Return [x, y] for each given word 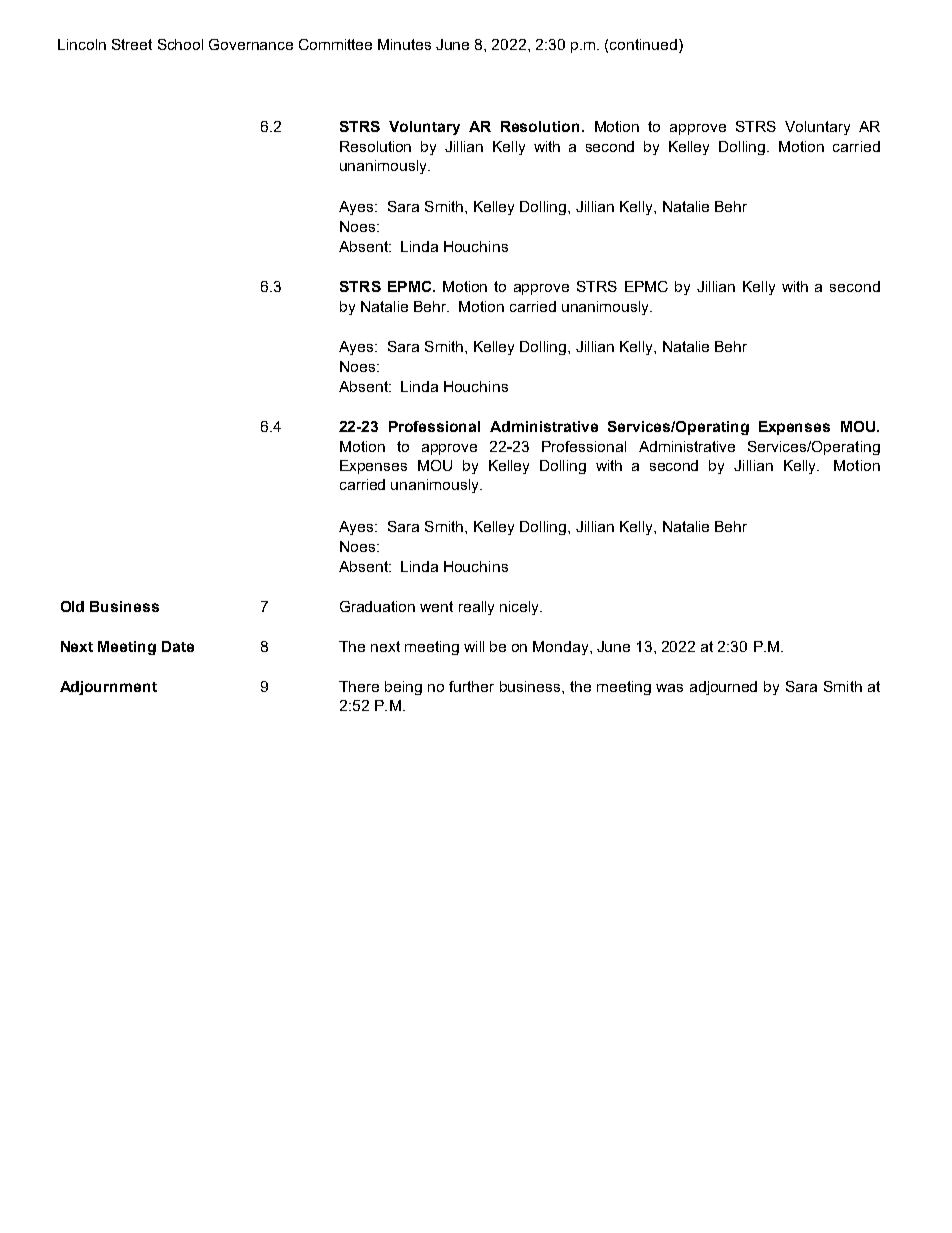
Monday [562, 648]
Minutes [404, 44]
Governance [251, 44]
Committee [335, 44]
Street [132, 44]
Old [72, 606]
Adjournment [108, 688]
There [359, 686]
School [180, 44]
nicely [521, 608]
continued [643, 44]
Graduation [377, 606]
